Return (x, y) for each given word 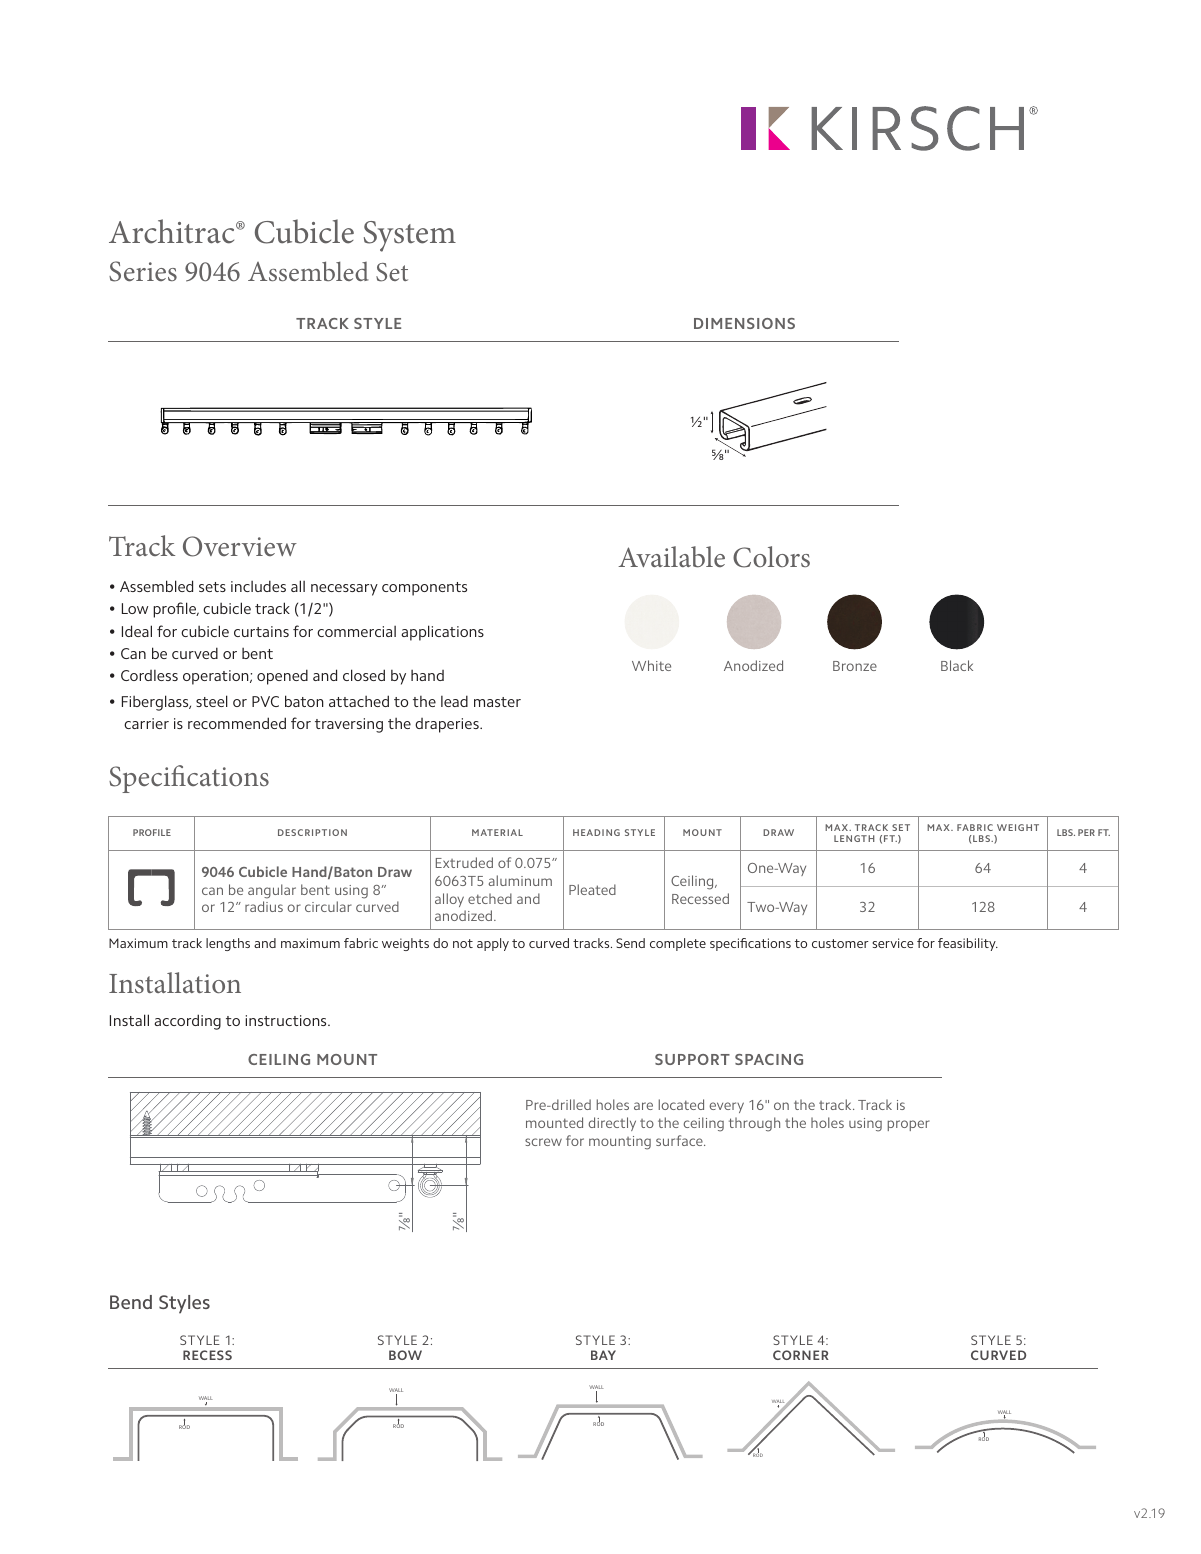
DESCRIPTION (312, 832)
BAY (603, 1355)
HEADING (596, 832)
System (410, 236)
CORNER (801, 1355)
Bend (131, 1302)
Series (143, 271)
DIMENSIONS (744, 323)
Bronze (855, 666)
